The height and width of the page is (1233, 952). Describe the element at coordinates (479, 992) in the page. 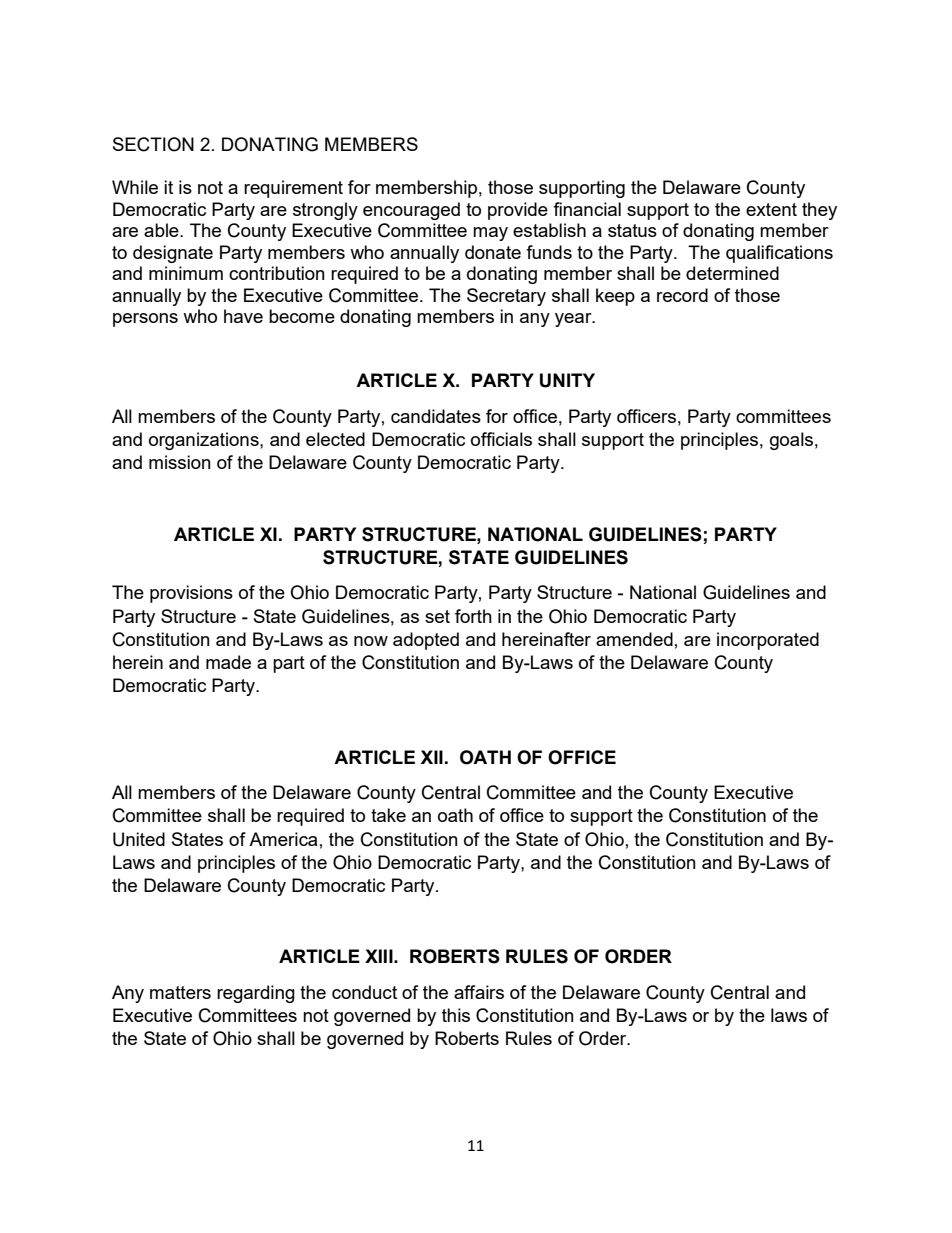

I see `affairs` at that location.
